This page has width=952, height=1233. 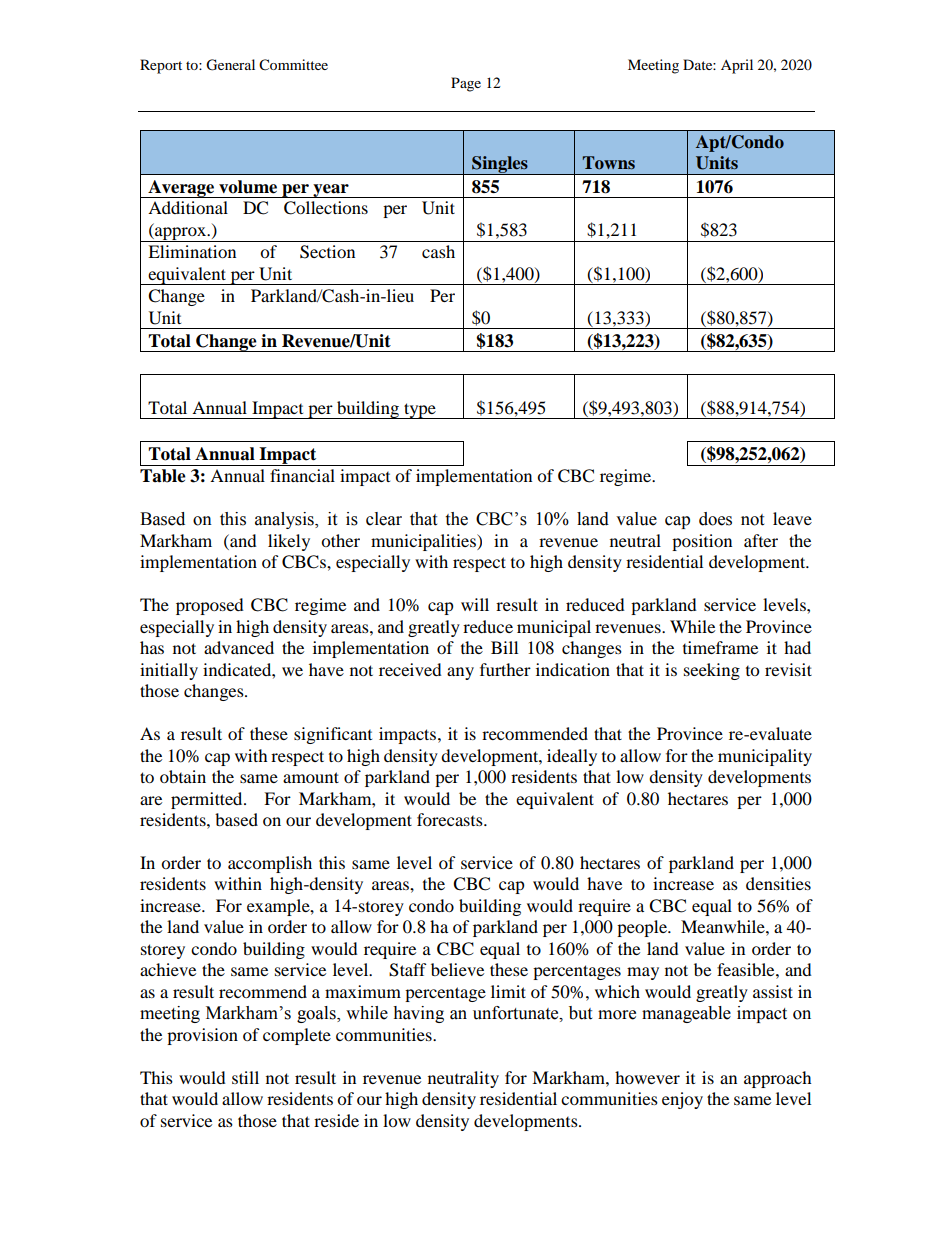 I want to click on Page, so click(x=466, y=84).
